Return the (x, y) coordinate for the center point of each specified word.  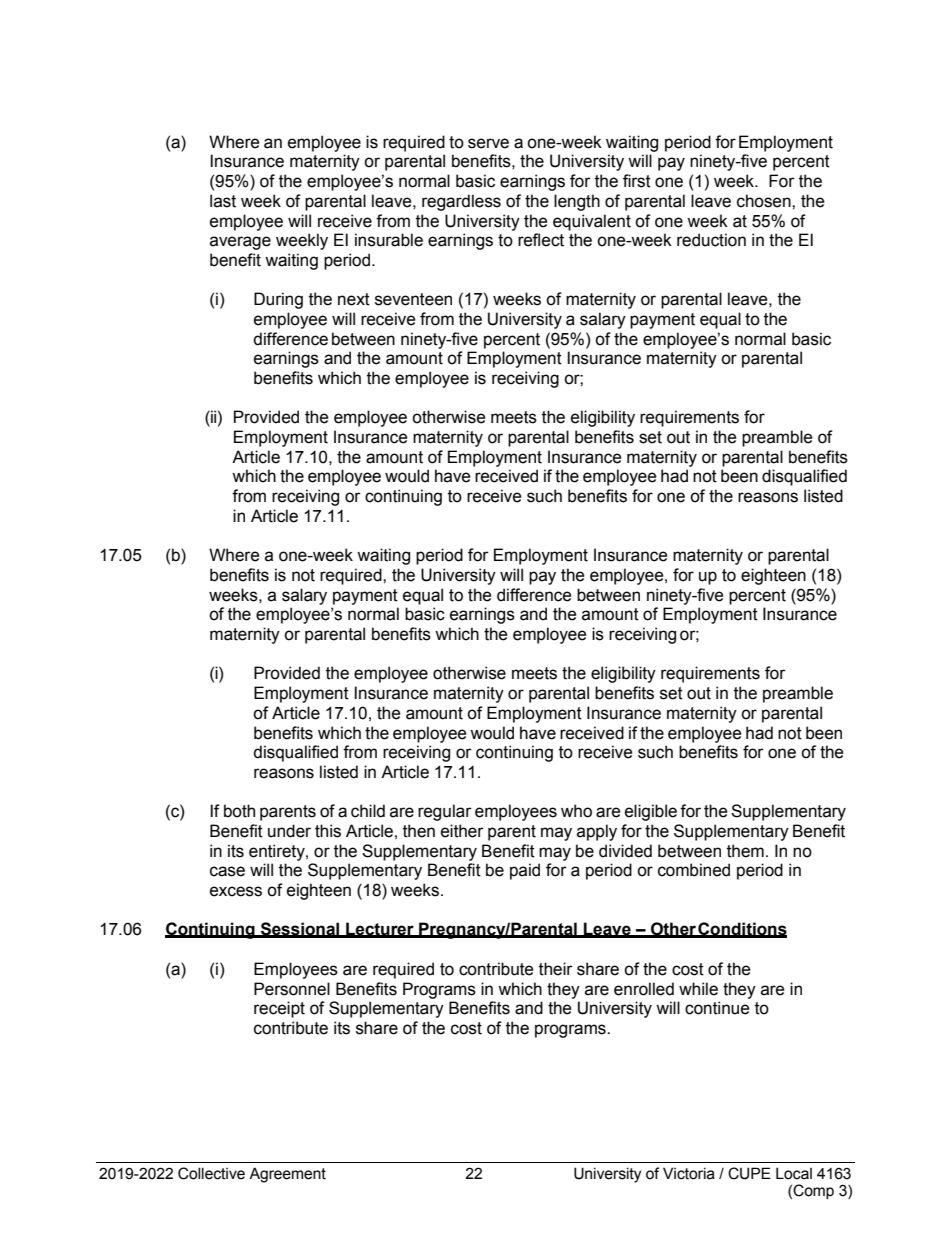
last (223, 201)
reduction (711, 240)
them (745, 851)
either (462, 831)
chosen (765, 201)
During (278, 300)
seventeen (413, 299)
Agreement (287, 1175)
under (289, 831)
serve (488, 143)
